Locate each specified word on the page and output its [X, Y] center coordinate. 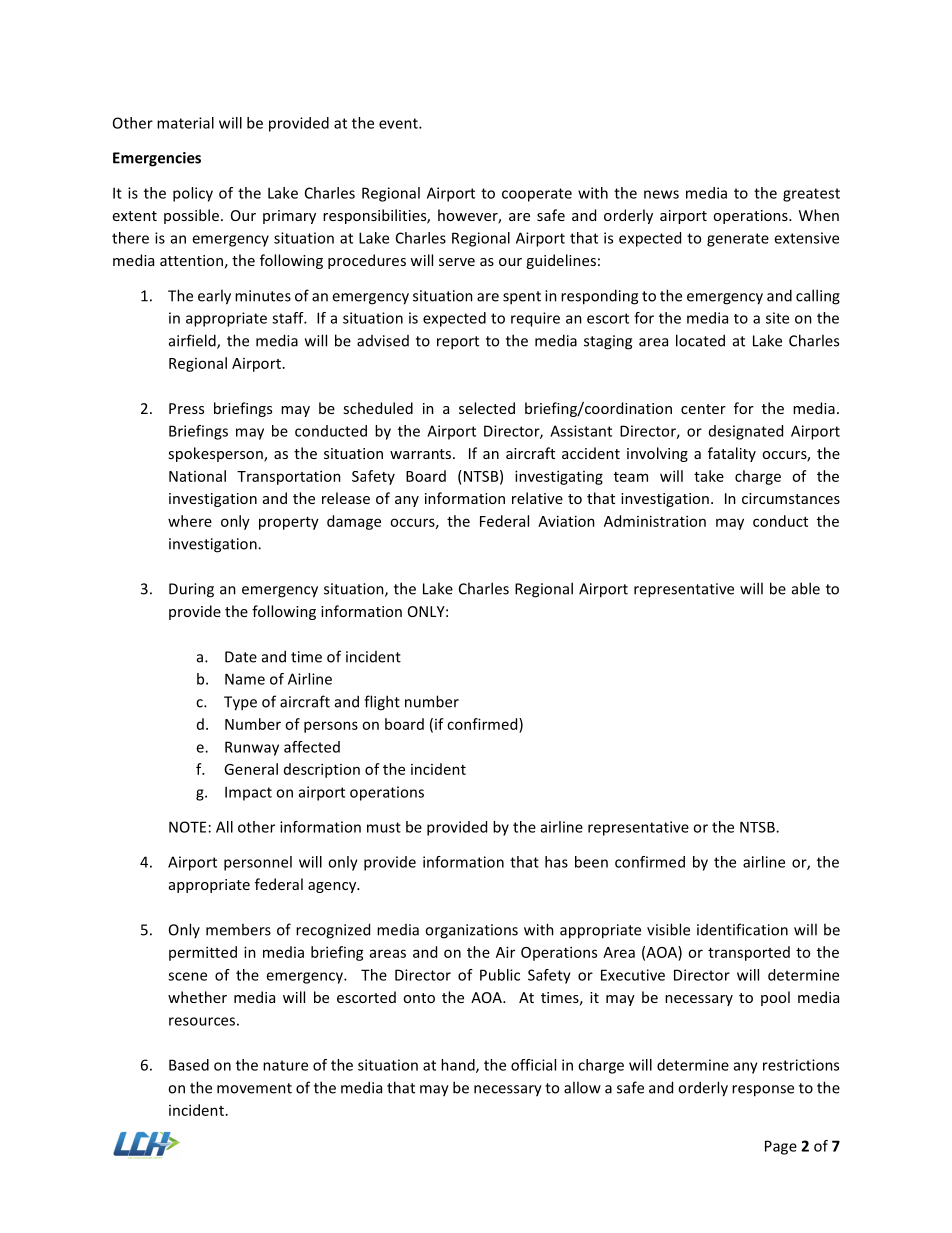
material [185, 123]
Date [241, 657]
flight [382, 703]
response [763, 1091]
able [806, 588]
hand [459, 1066]
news [661, 194]
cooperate [537, 195]
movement [254, 1088]
